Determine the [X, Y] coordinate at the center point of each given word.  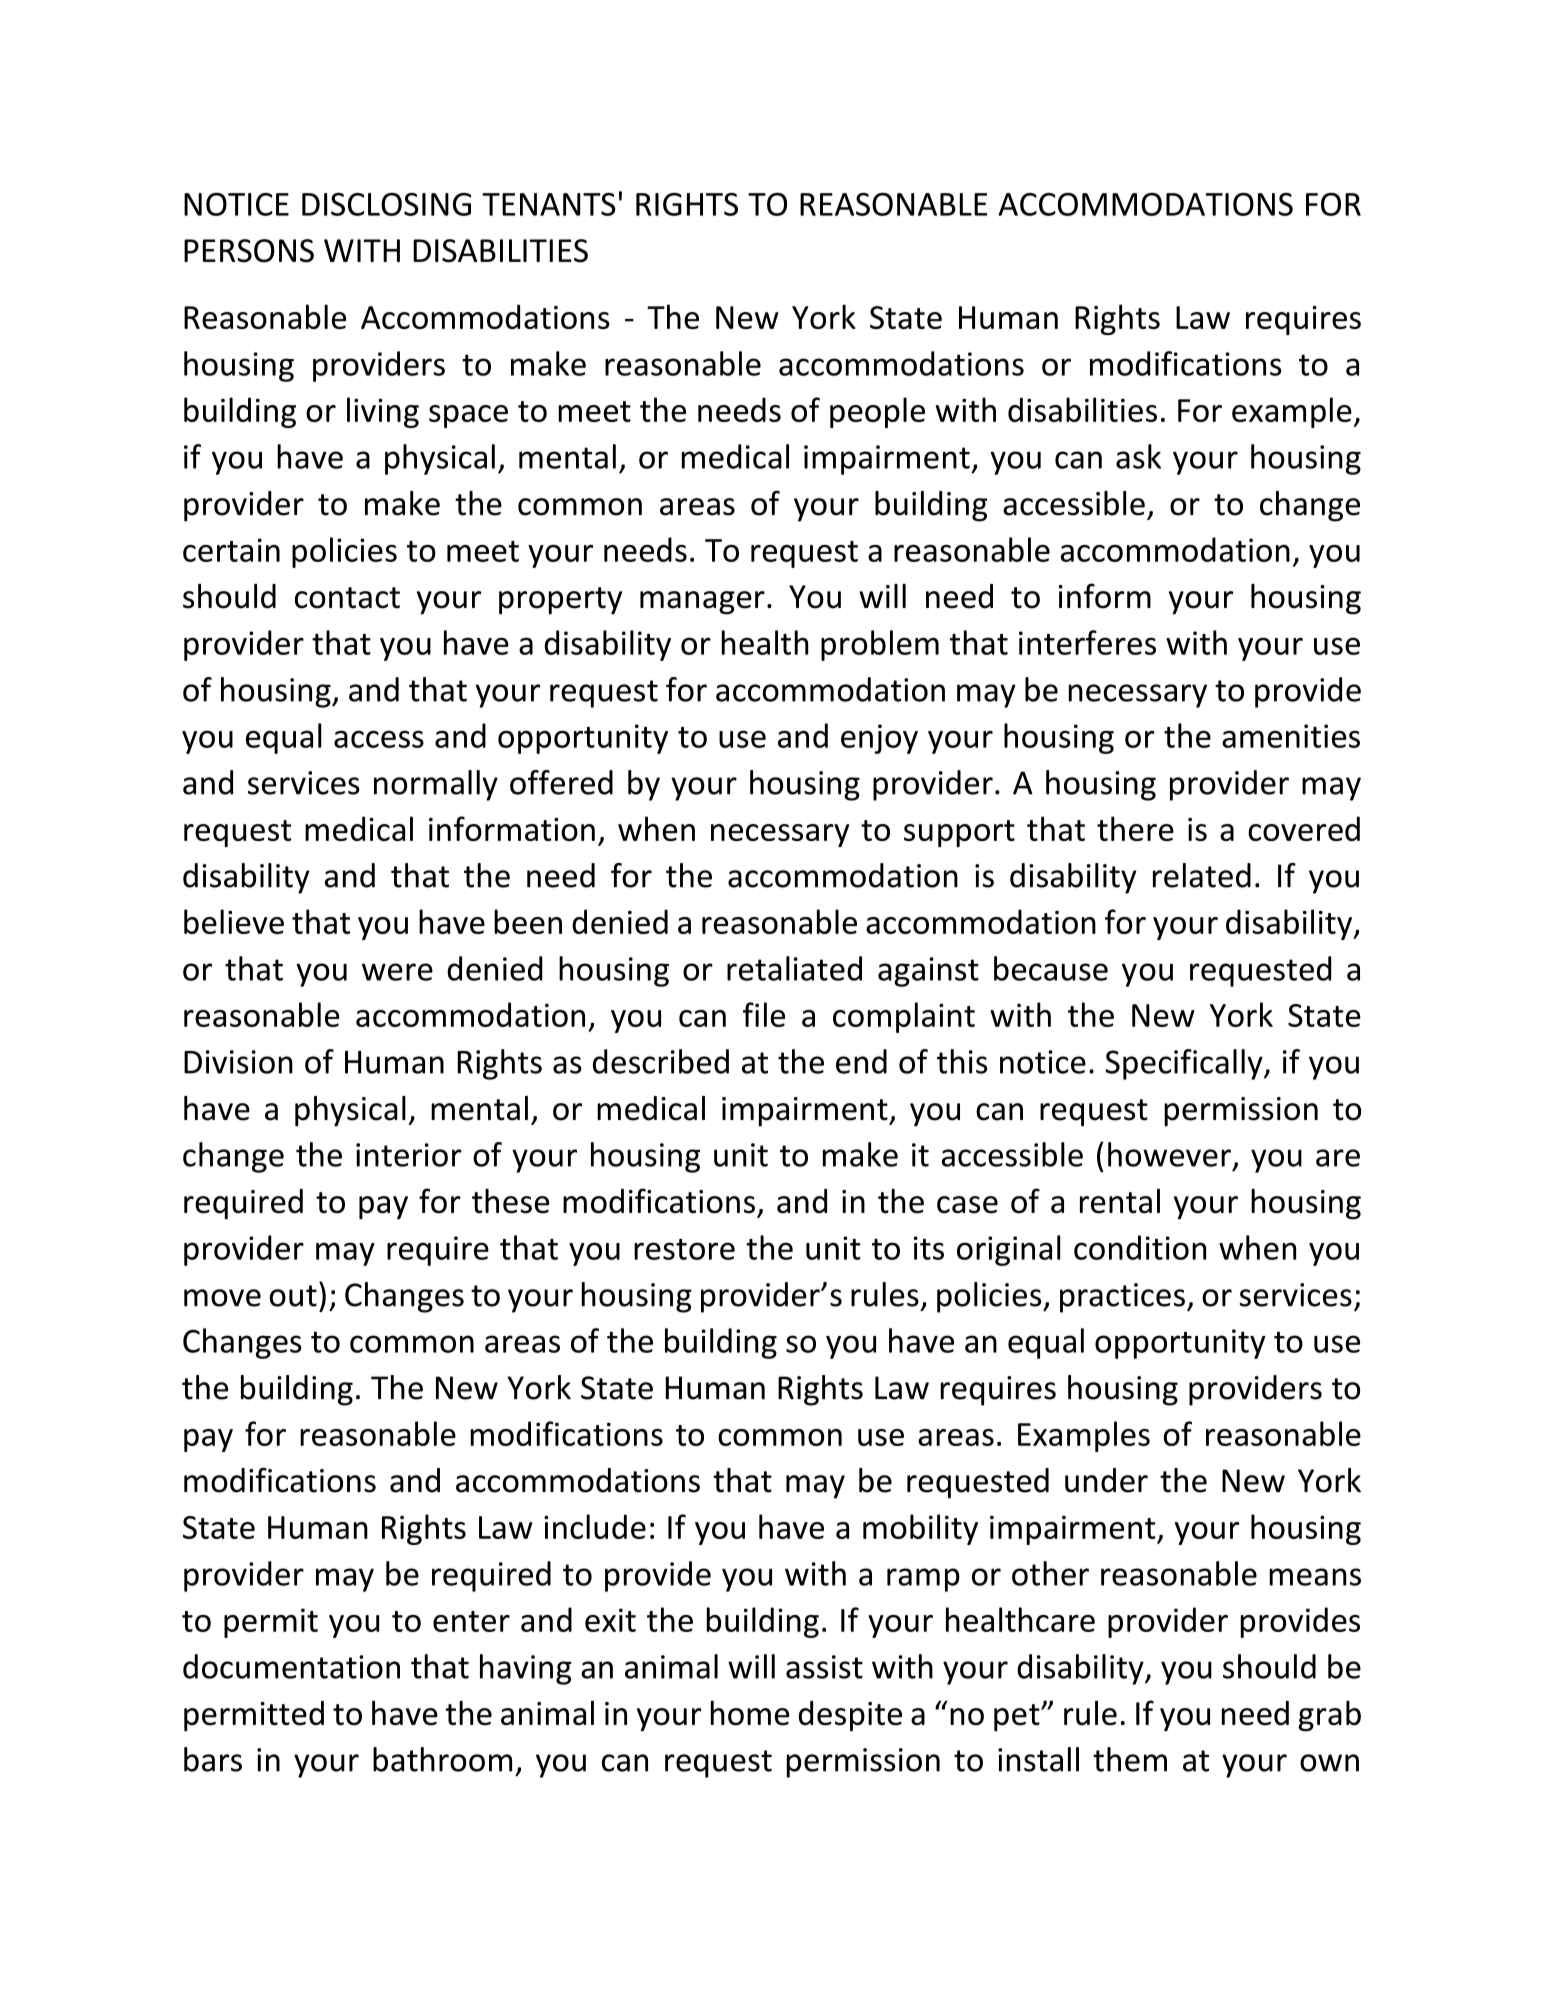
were [397, 972]
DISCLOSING [386, 204]
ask [1138, 456]
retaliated [794, 968]
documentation [291, 1666]
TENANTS [549, 204]
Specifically [1185, 1064]
